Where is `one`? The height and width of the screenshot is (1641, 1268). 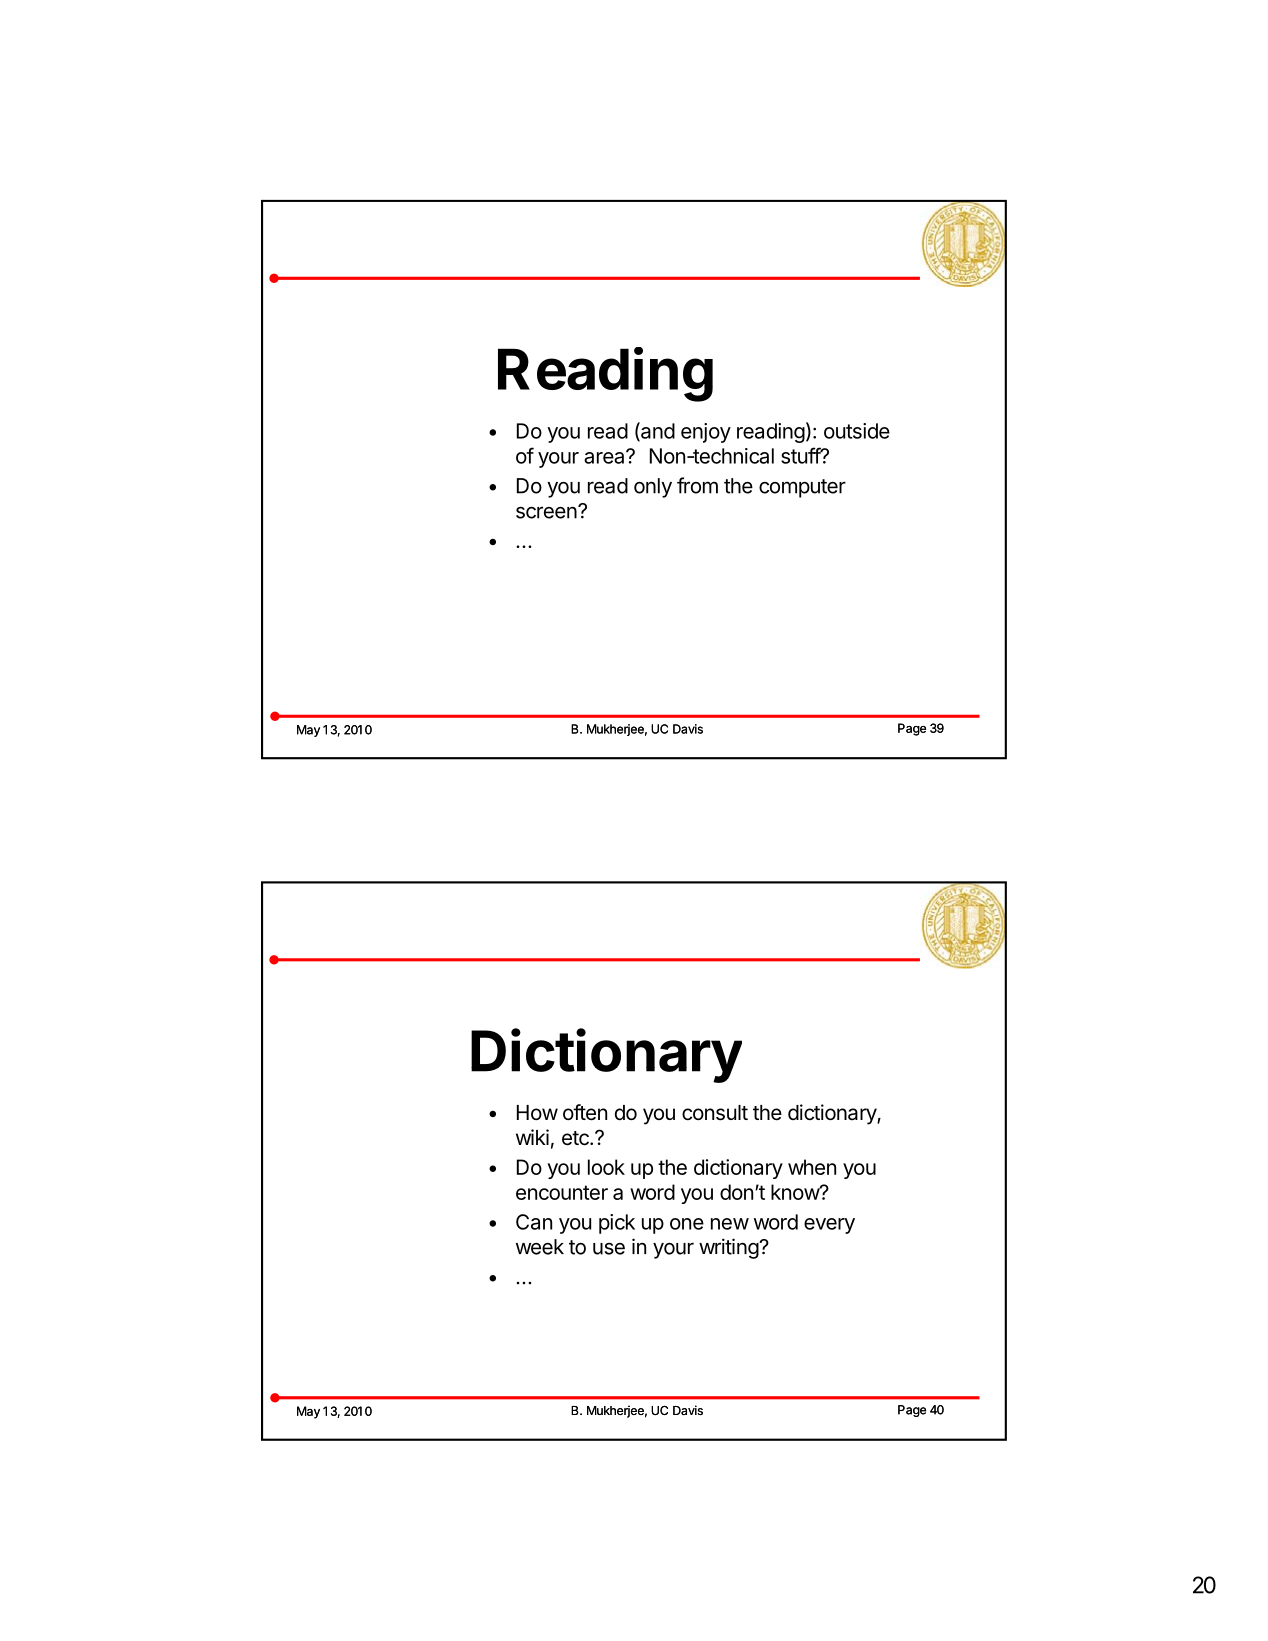 one is located at coordinates (687, 1224).
